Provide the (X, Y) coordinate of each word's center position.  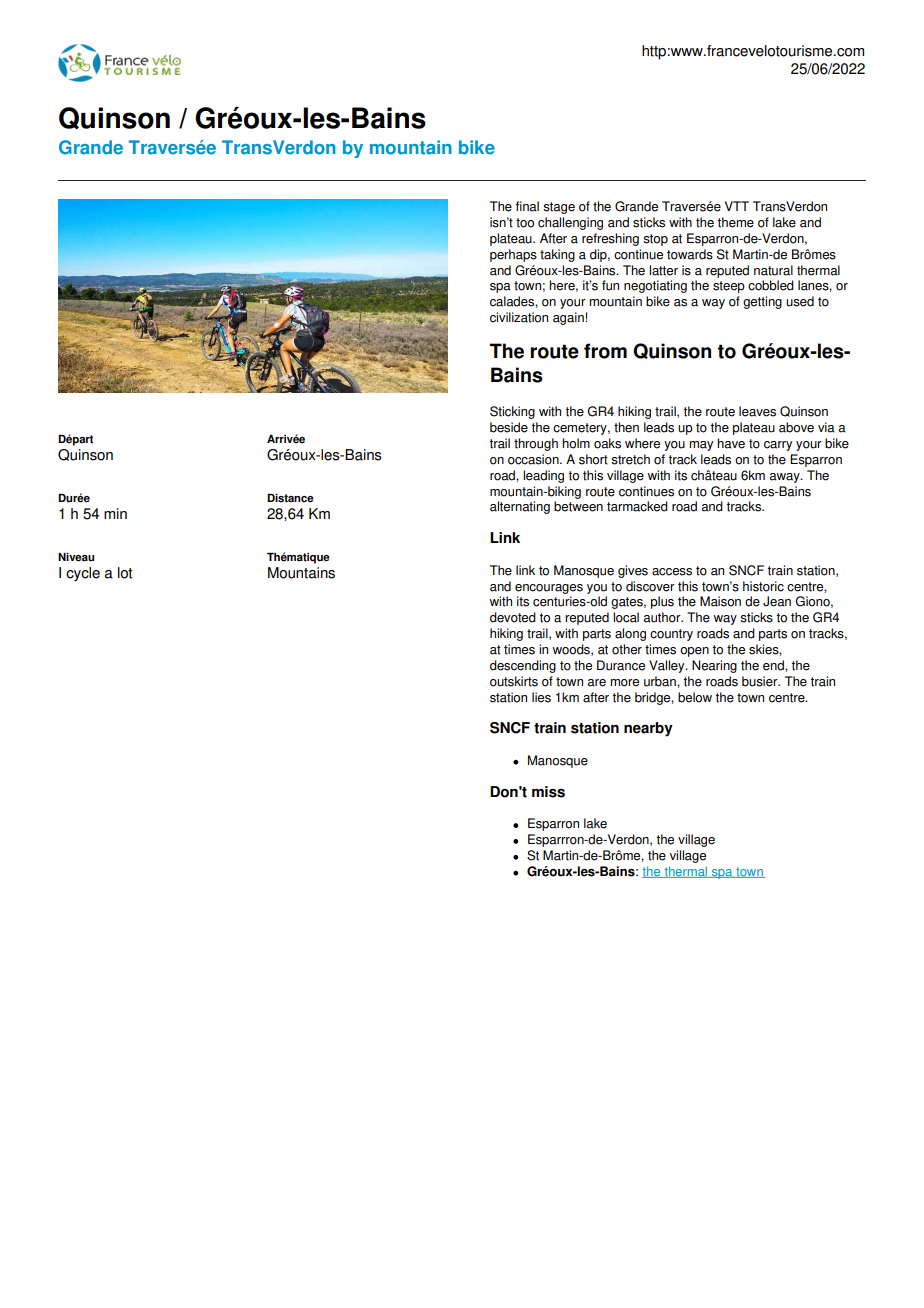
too (525, 223)
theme (735, 222)
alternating (520, 507)
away (785, 478)
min (115, 513)
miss (548, 792)
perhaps (513, 255)
